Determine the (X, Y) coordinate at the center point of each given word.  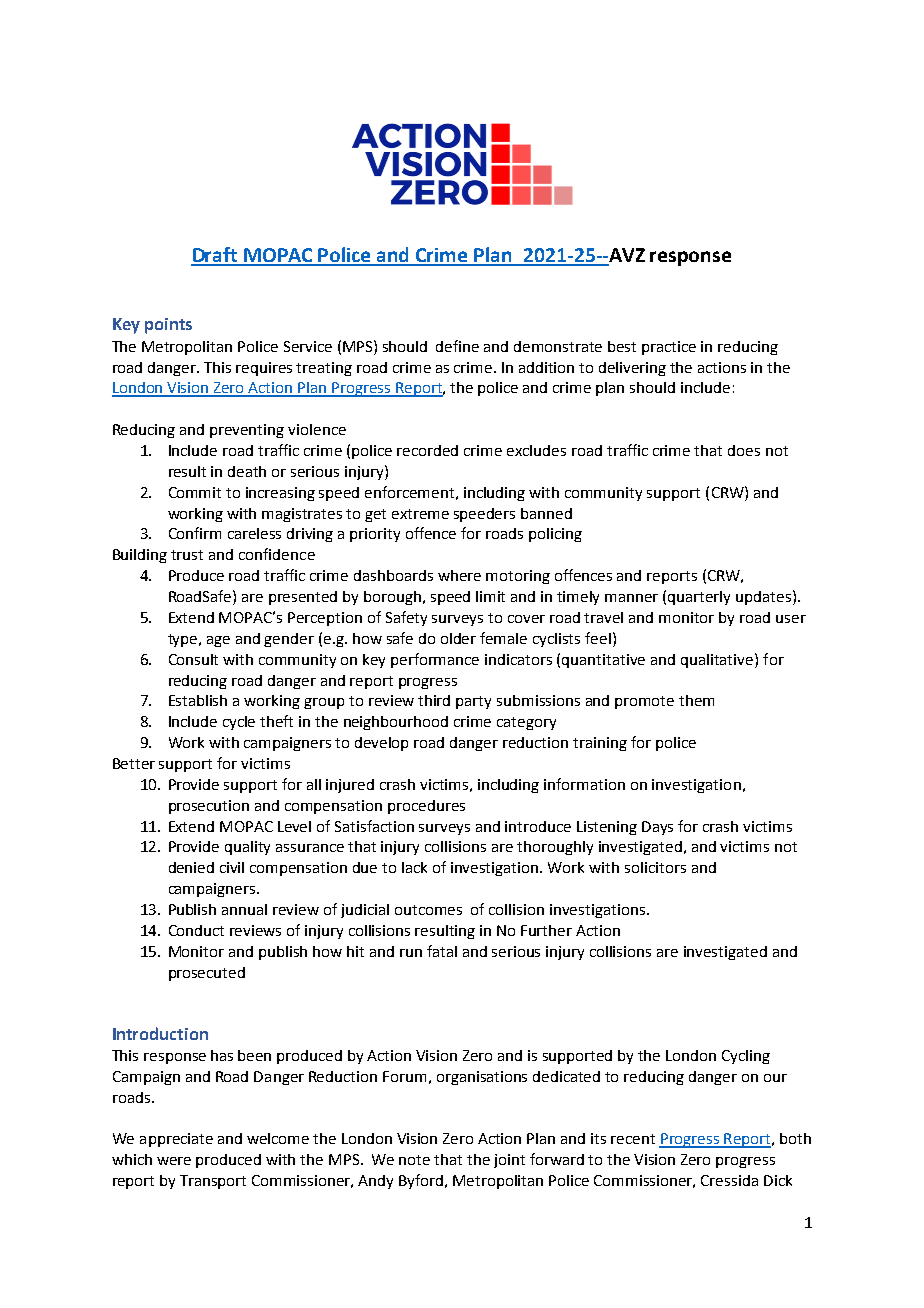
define (457, 346)
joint (509, 1161)
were (174, 1161)
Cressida (729, 1180)
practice (669, 348)
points (168, 326)
